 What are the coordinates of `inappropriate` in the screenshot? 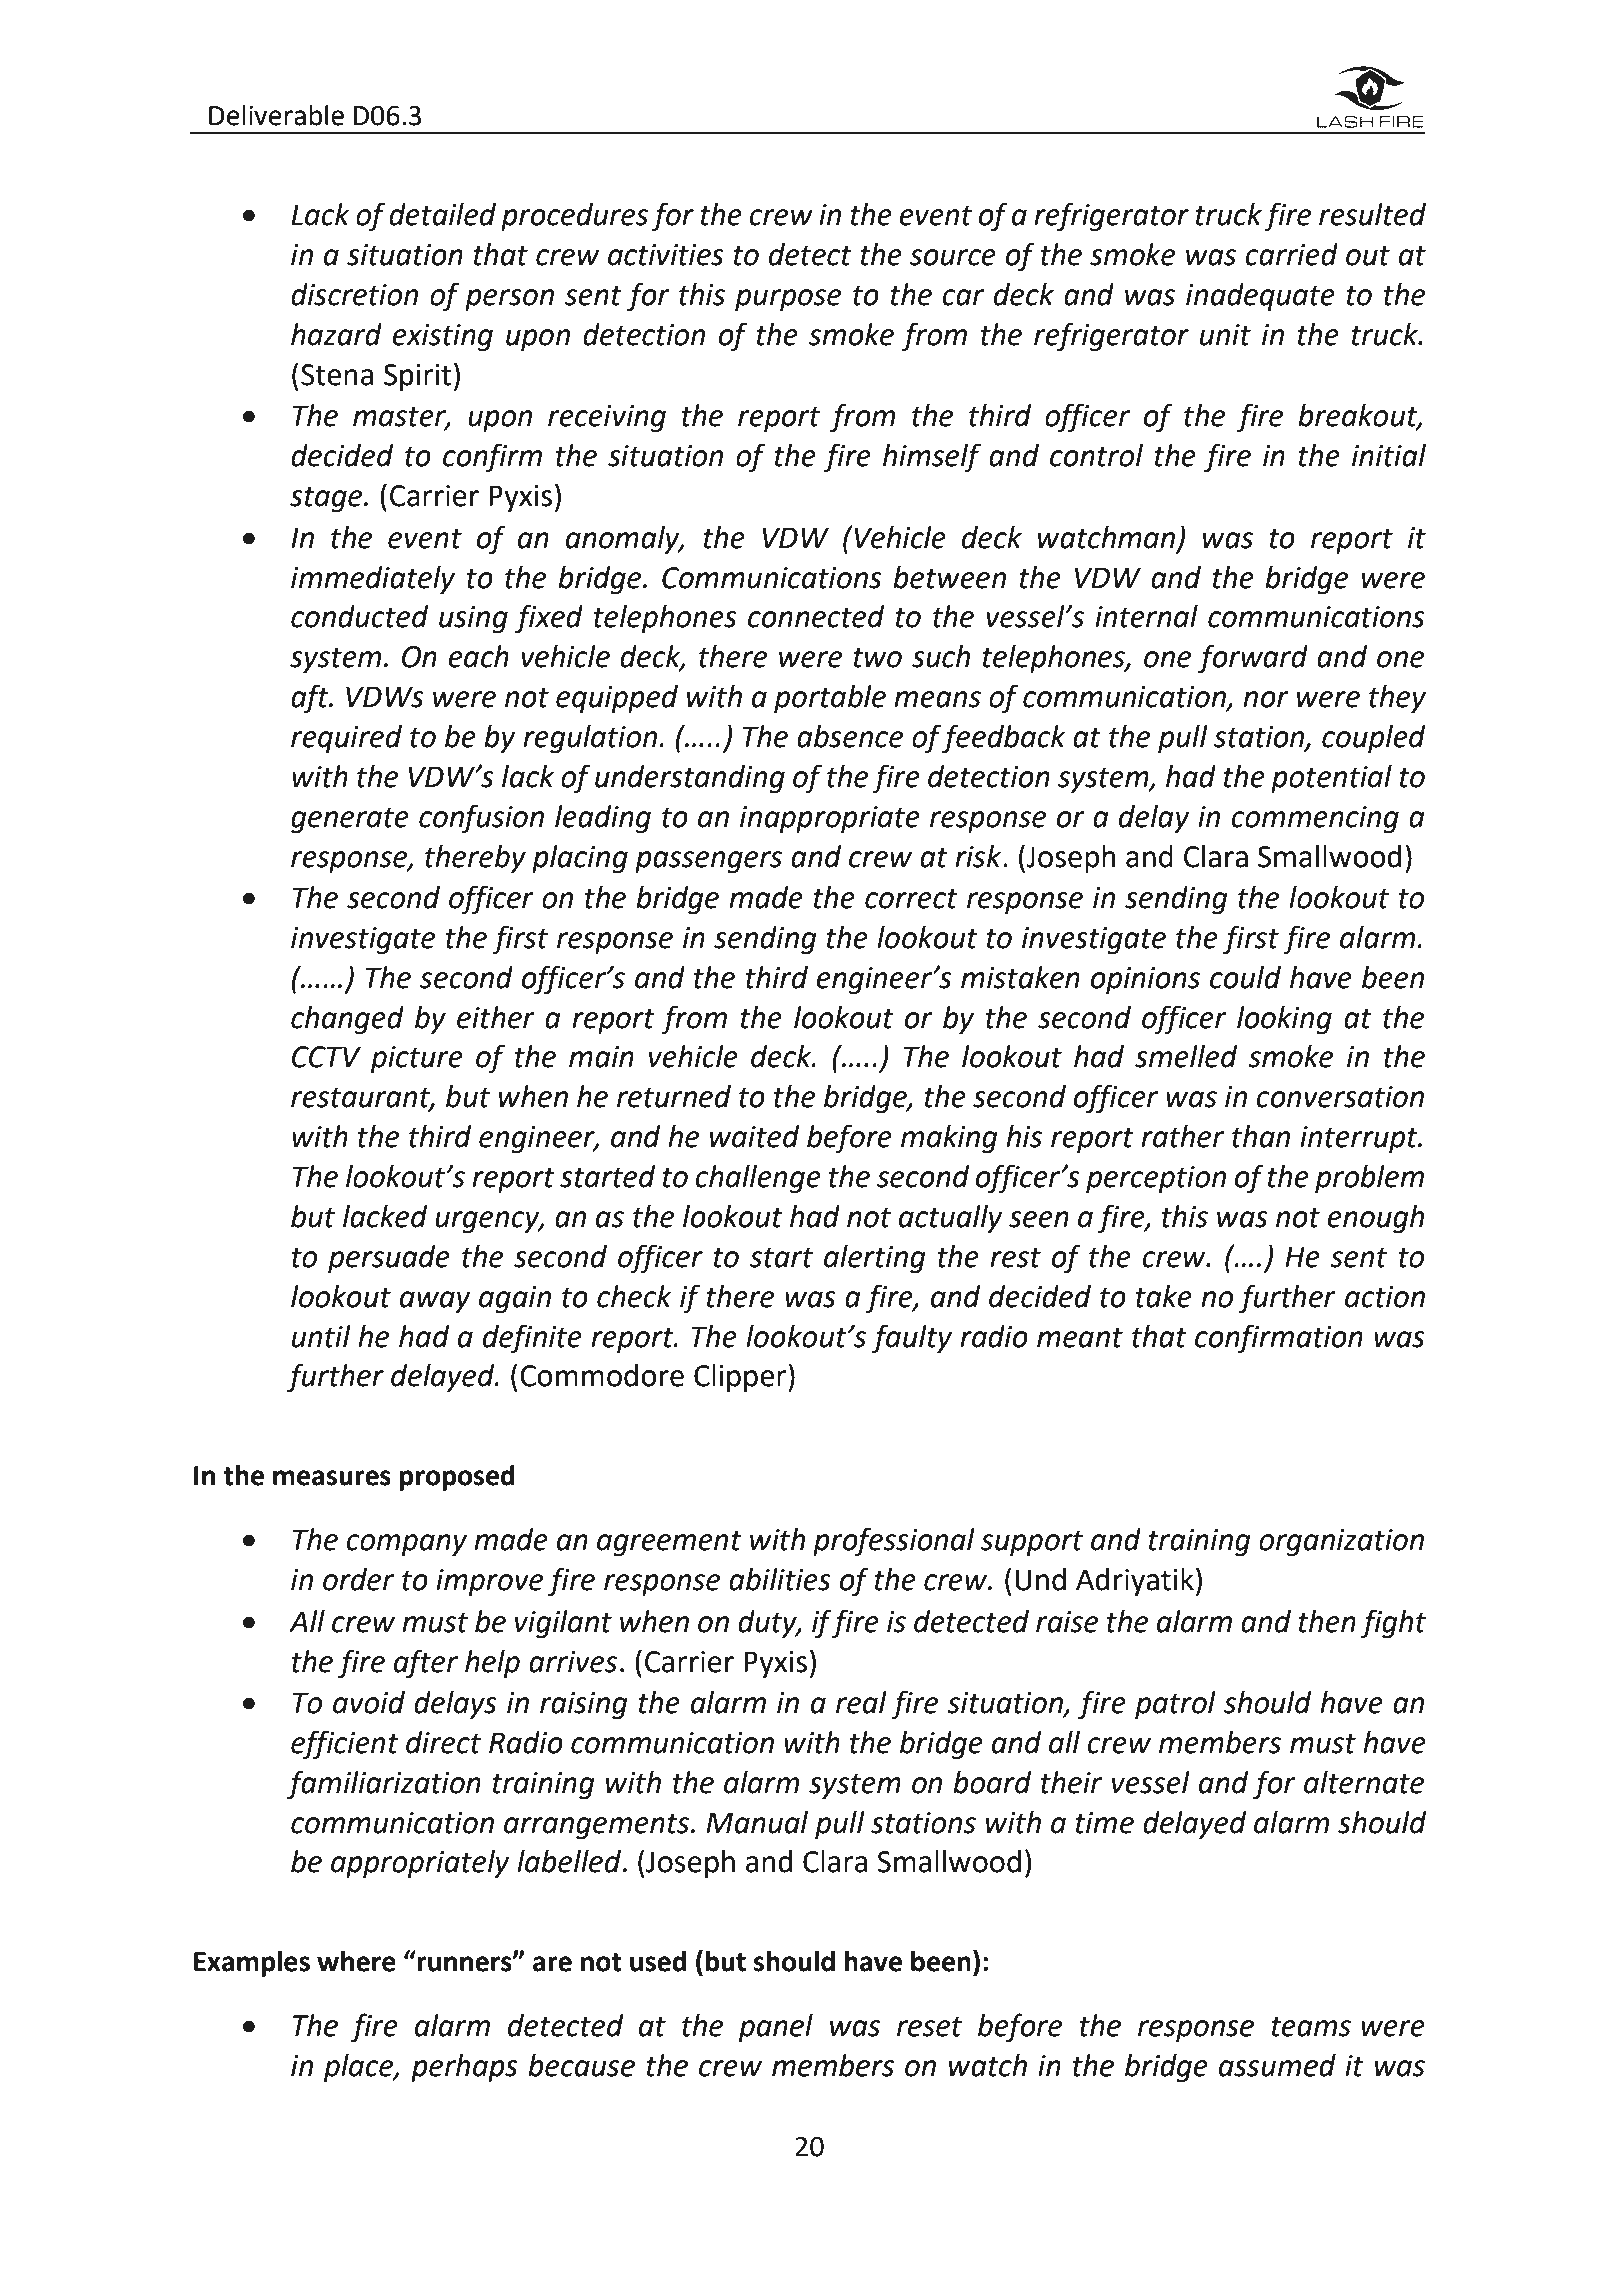 It's located at (830, 819).
